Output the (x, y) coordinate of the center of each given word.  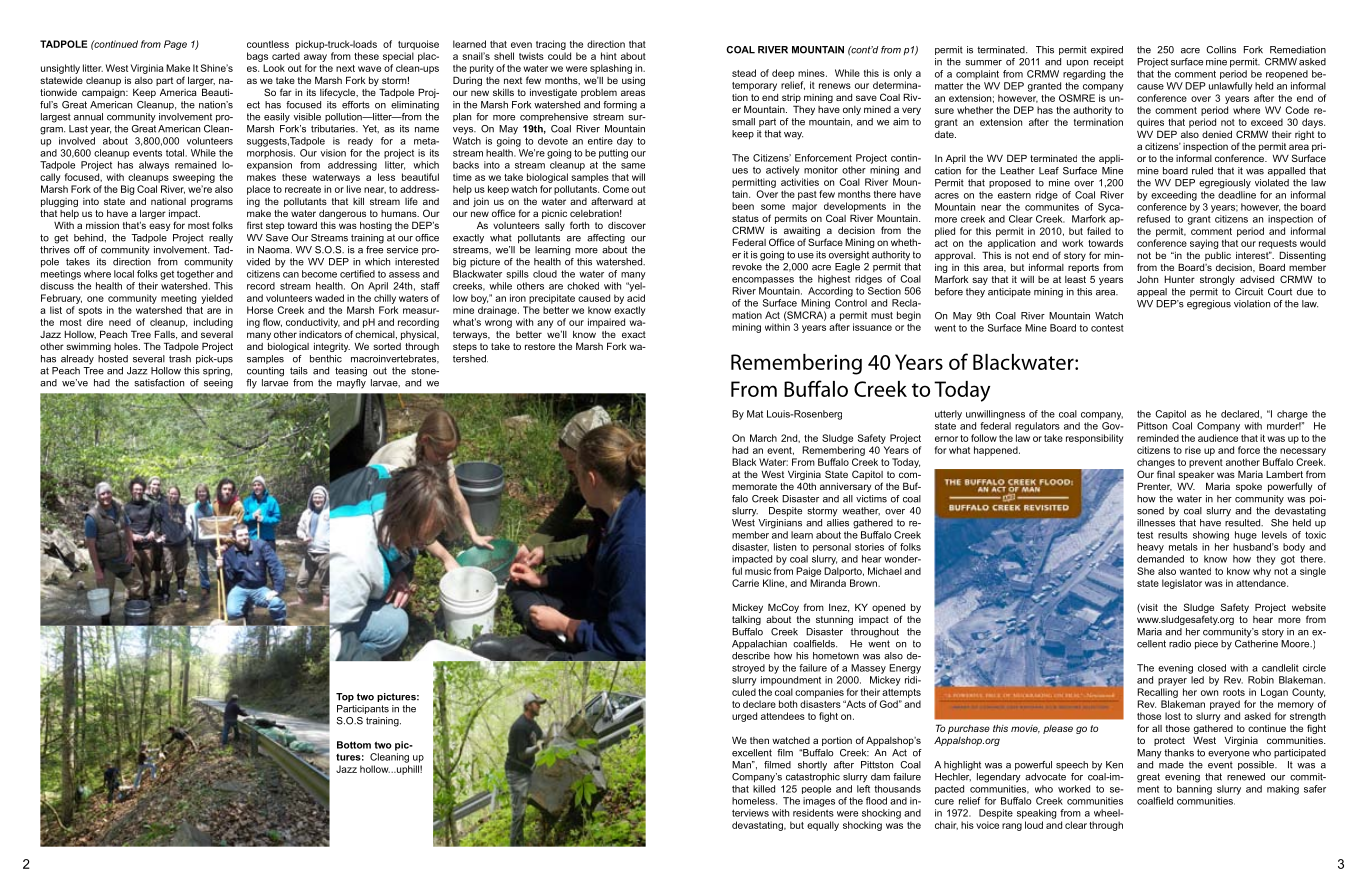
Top (345, 697)
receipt (1109, 62)
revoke (747, 267)
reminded (1158, 438)
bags (257, 57)
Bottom (354, 745)
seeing (218, 384)
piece (1206, 645)
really (221, 239)
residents (813, 813)
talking (746, 620)
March (763, 438)
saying (1204, 244)
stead (744, 73)
